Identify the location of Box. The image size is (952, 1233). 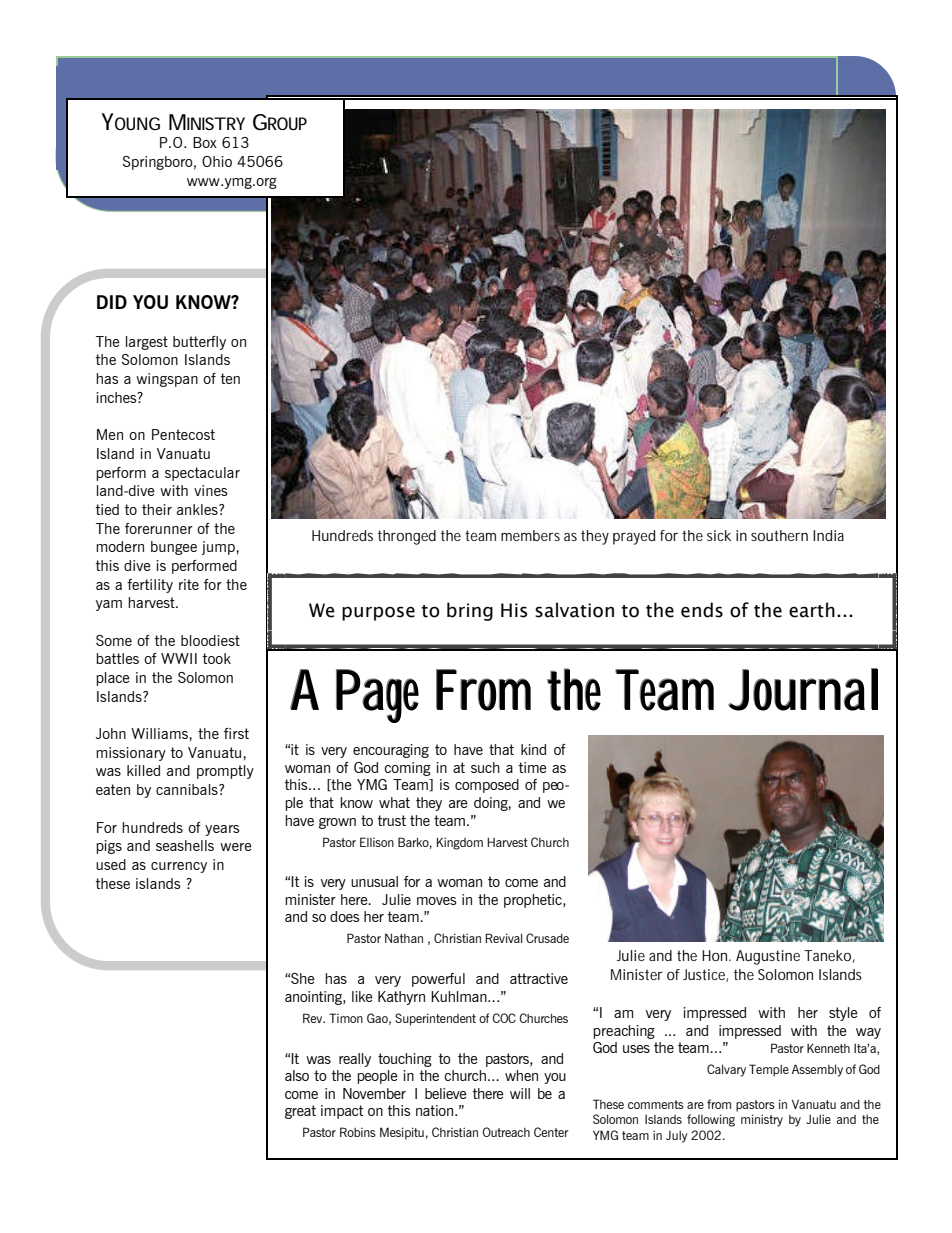
(205, 142).
